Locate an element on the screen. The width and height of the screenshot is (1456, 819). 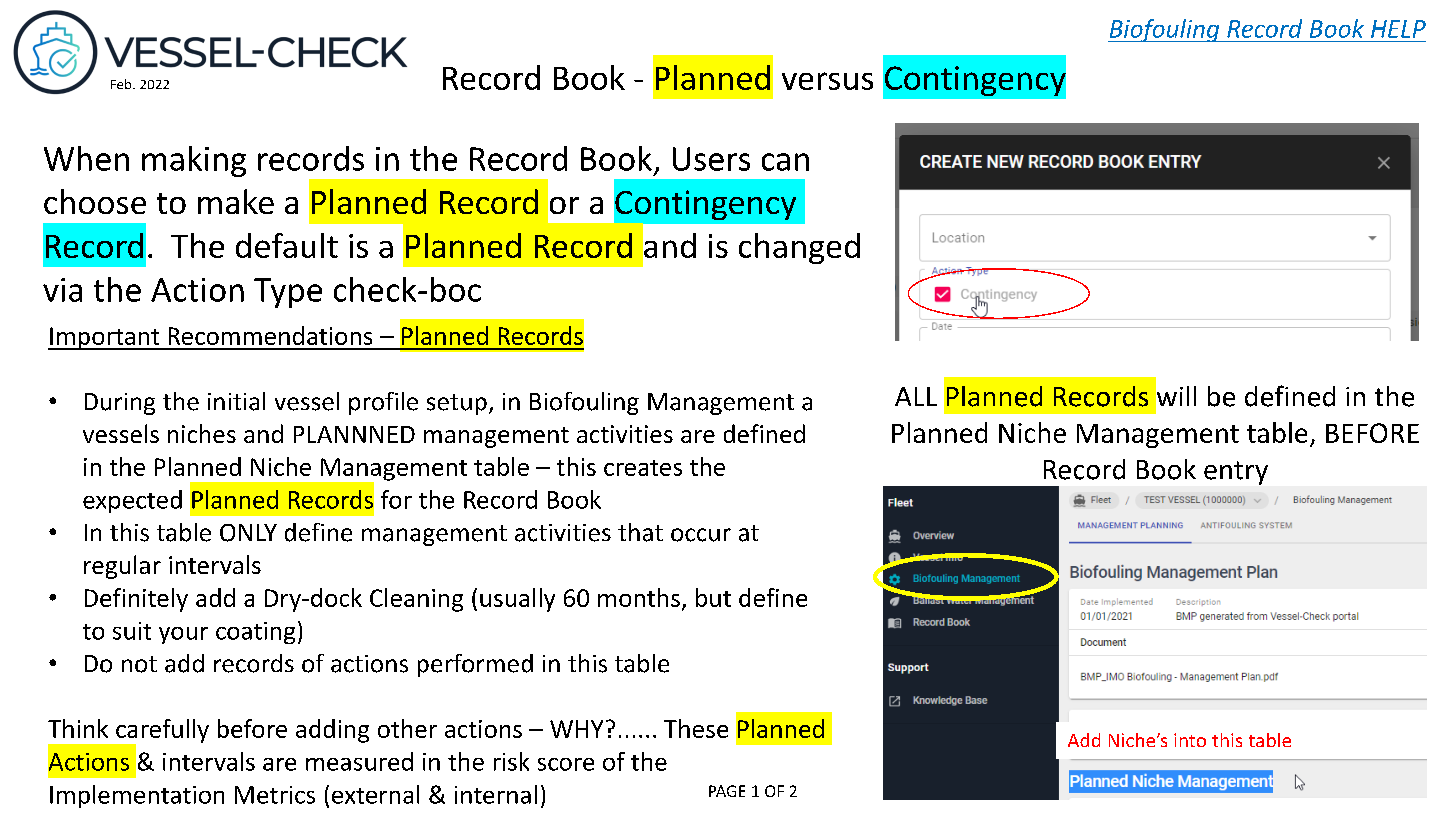
creates is located at coordinates (643, 468).
